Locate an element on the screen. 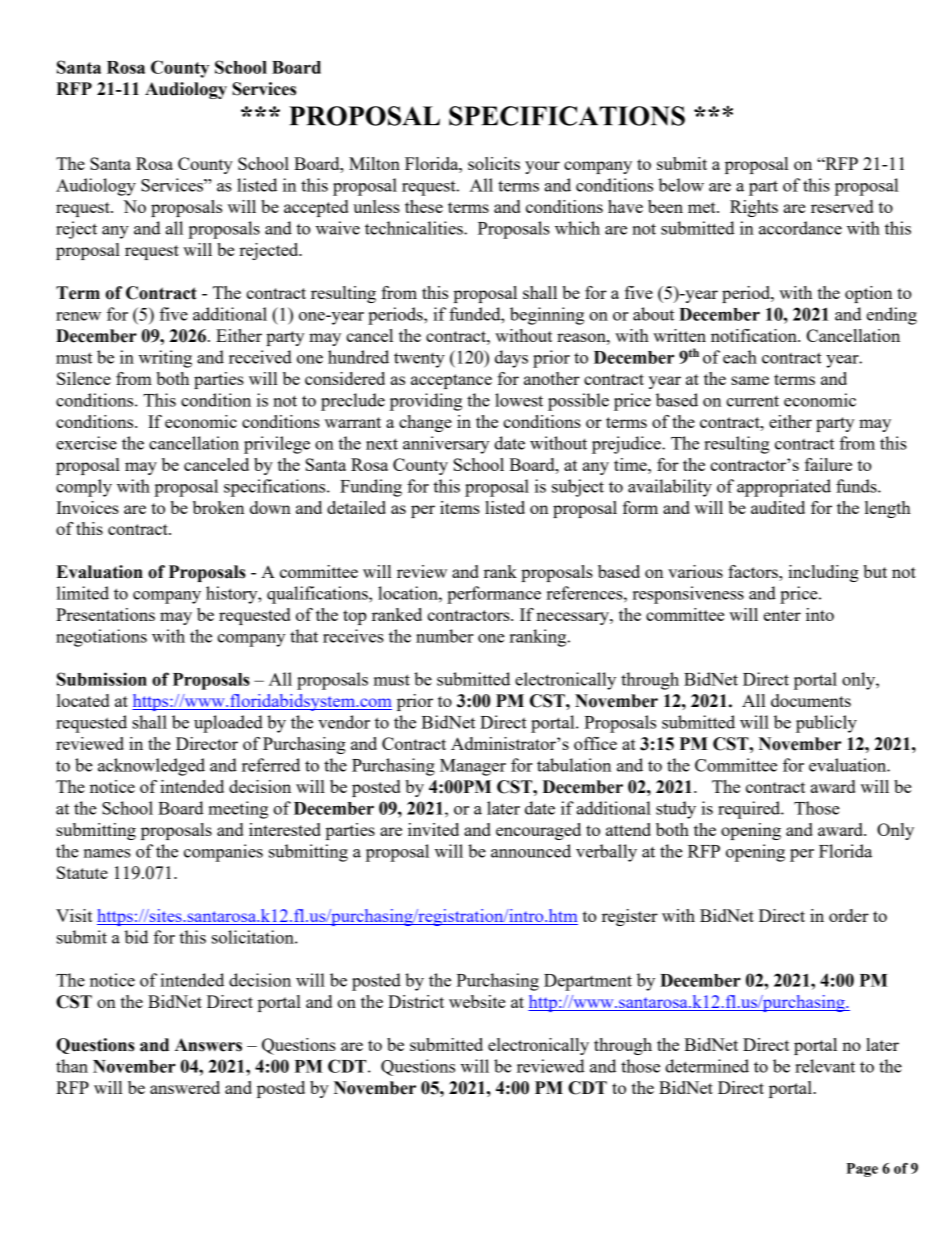 The height and width of the screenshot is (1233, 952). solicits is located at coordinates (494, 163).
